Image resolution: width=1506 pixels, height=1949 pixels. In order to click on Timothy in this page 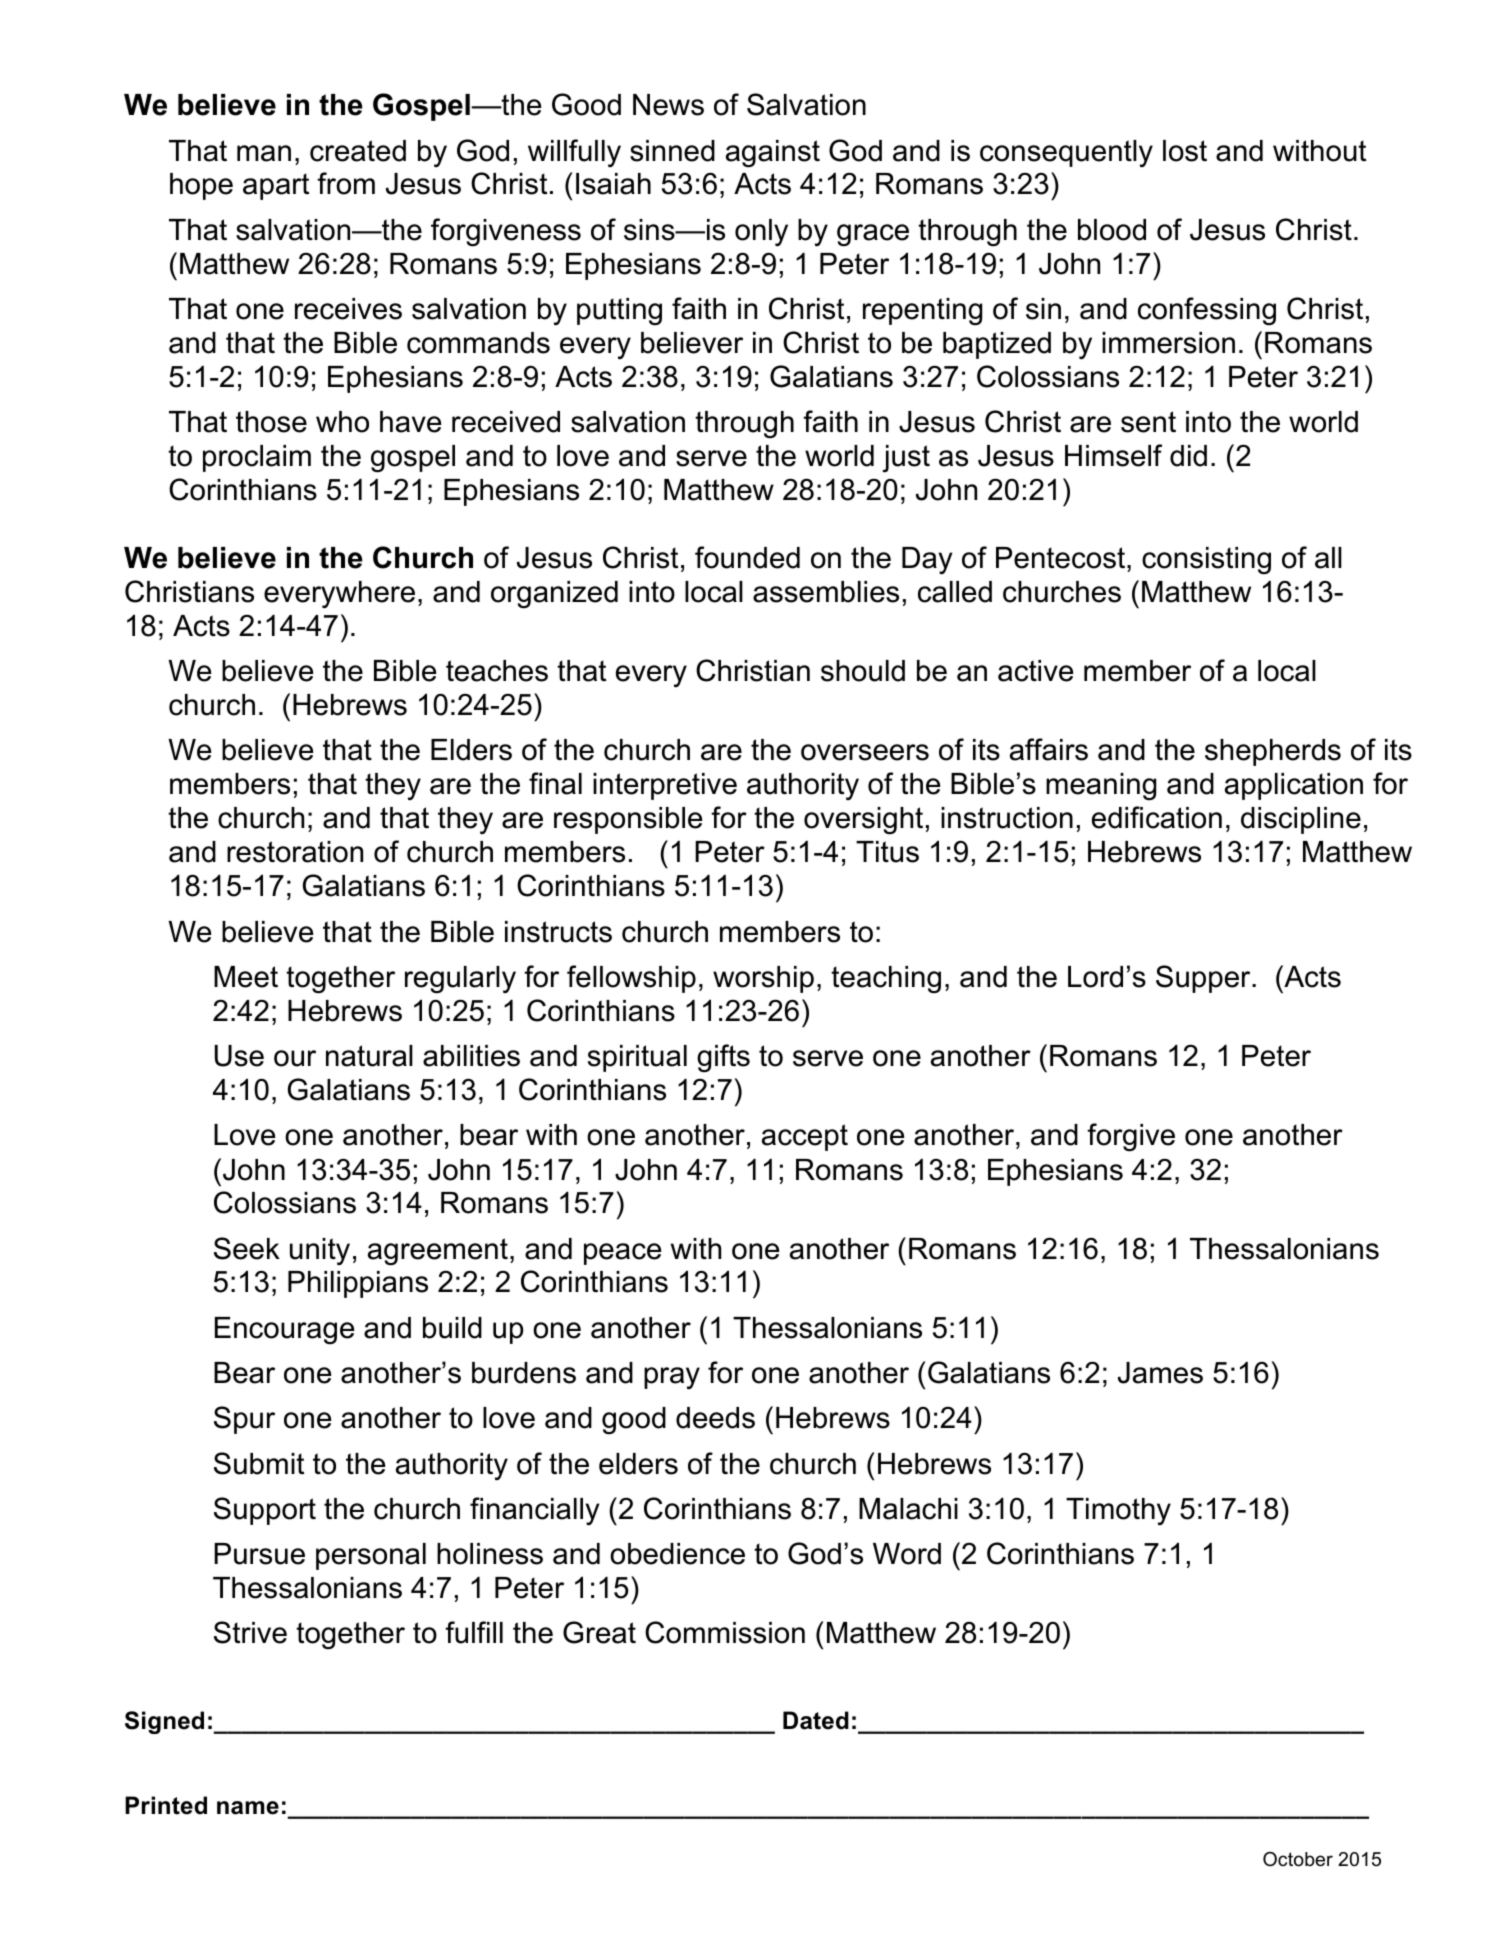, I will do `click(1118, 1511)`.
